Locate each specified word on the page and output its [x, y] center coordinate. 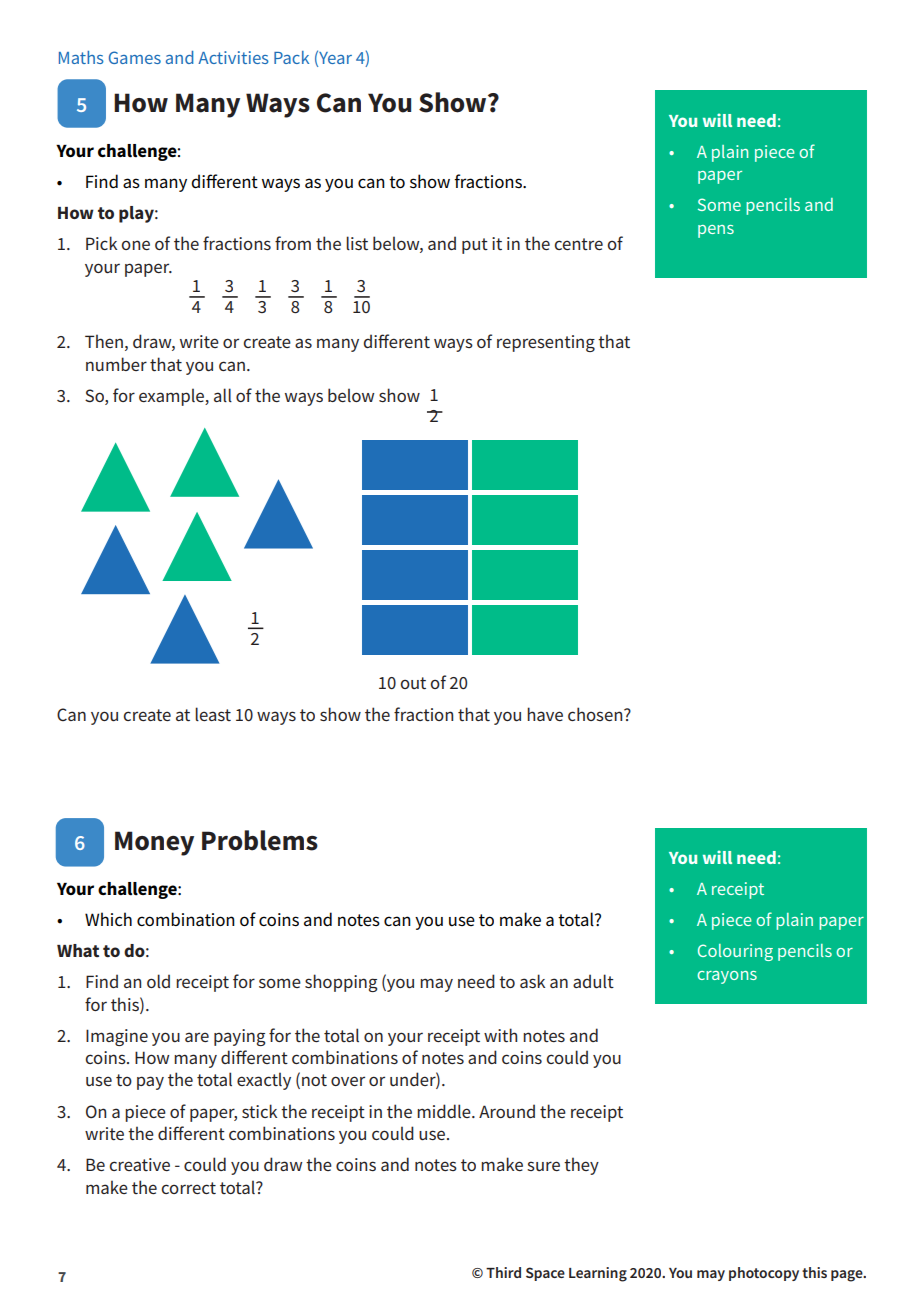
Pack [291, 57]
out [413, 683]
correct [188, 1188]
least [213, 714]
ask [532, 981]
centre [578, 244]
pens [716, 231]
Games [135, 57]
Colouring [735, 952]
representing [546, 343]
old [158, 981]
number [116, 364]
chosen [596, 714]
